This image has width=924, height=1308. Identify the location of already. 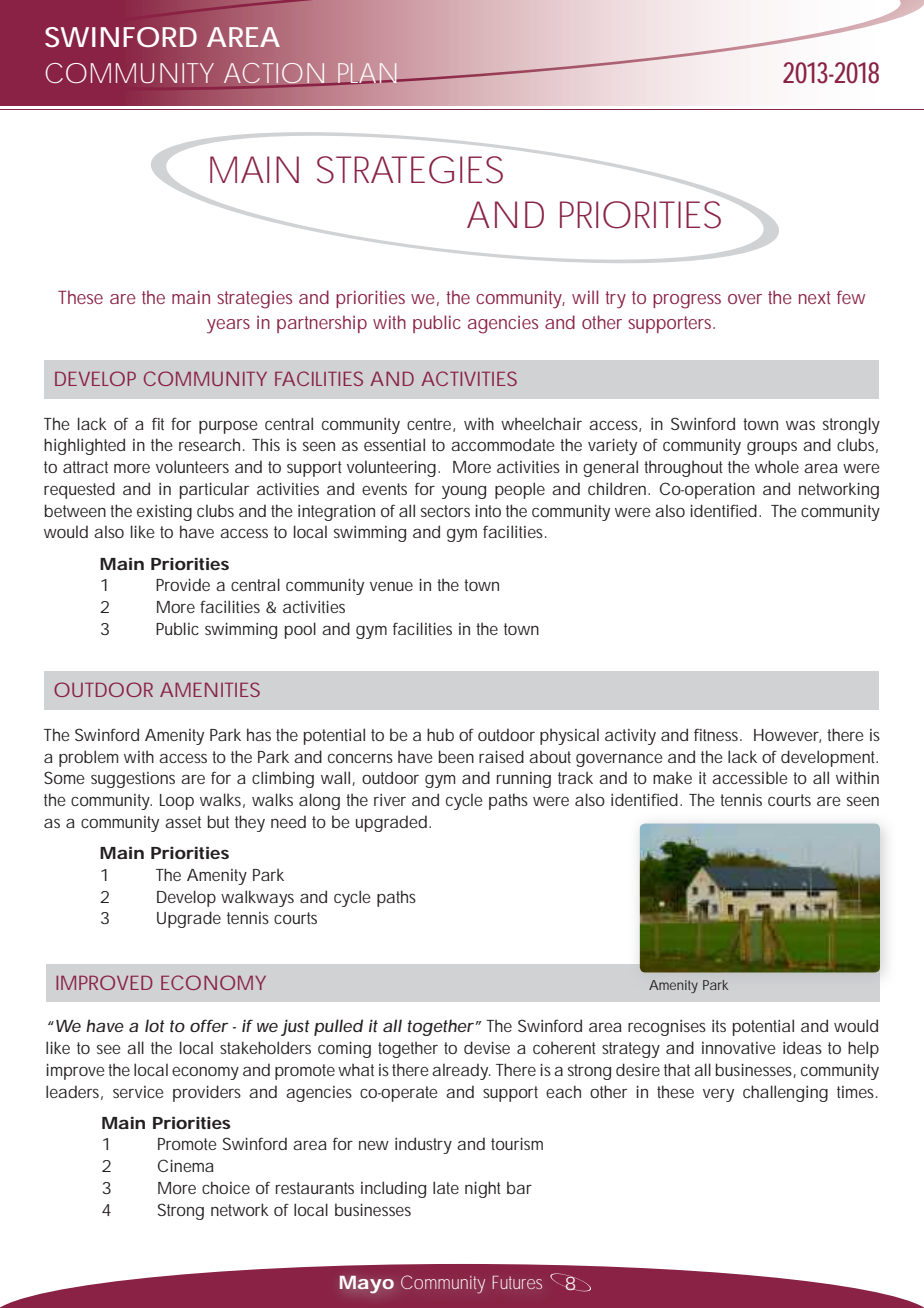
(461, 1071).
